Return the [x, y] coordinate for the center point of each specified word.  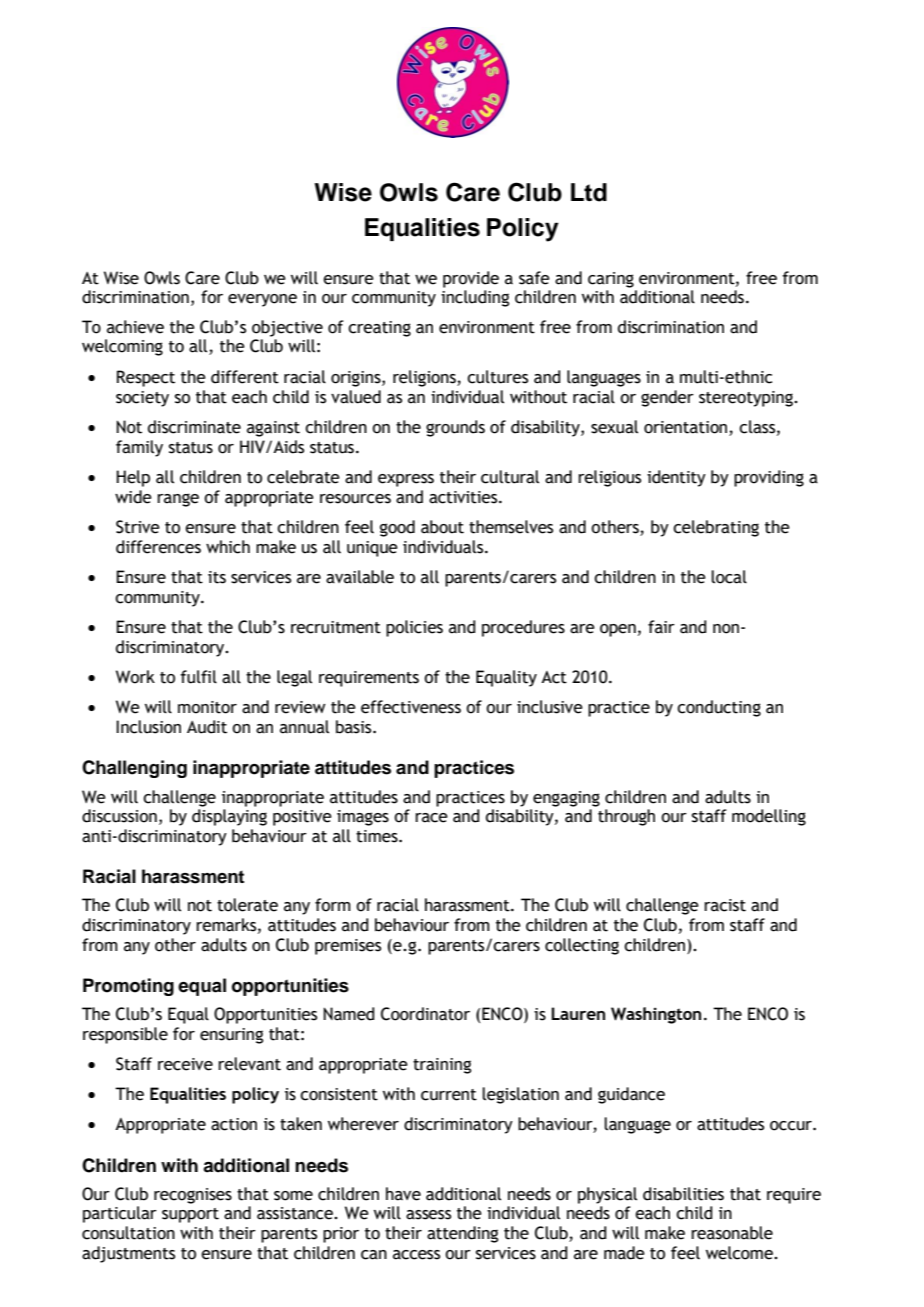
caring [611, 280]
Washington [656, 1015]
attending [462, 1234]
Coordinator [425, 1014]
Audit [207, 727]
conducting [719, 708]
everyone [262, 300]
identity [676, 478]
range [178, 500]
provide [471, 279]
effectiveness [411, 707]
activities [464, 497]
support [190, 1215]
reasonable [732, 1233]
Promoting [128, 987]
